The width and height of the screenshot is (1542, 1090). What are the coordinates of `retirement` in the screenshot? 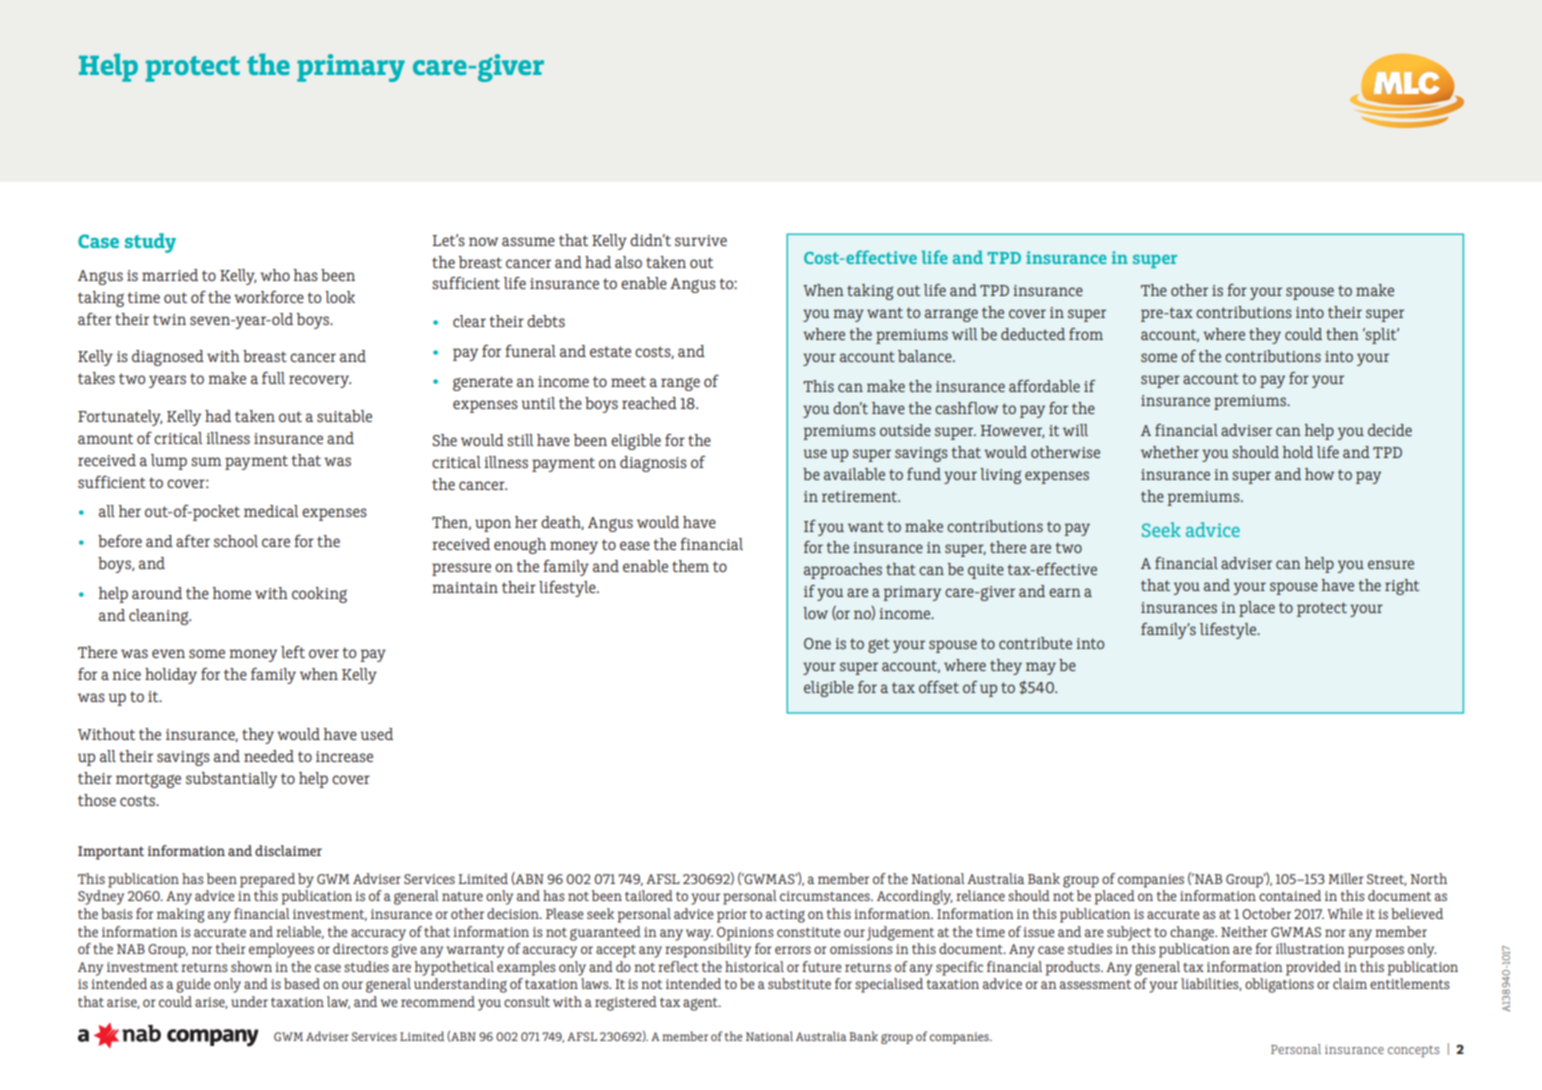 It's located at (860, 496).
